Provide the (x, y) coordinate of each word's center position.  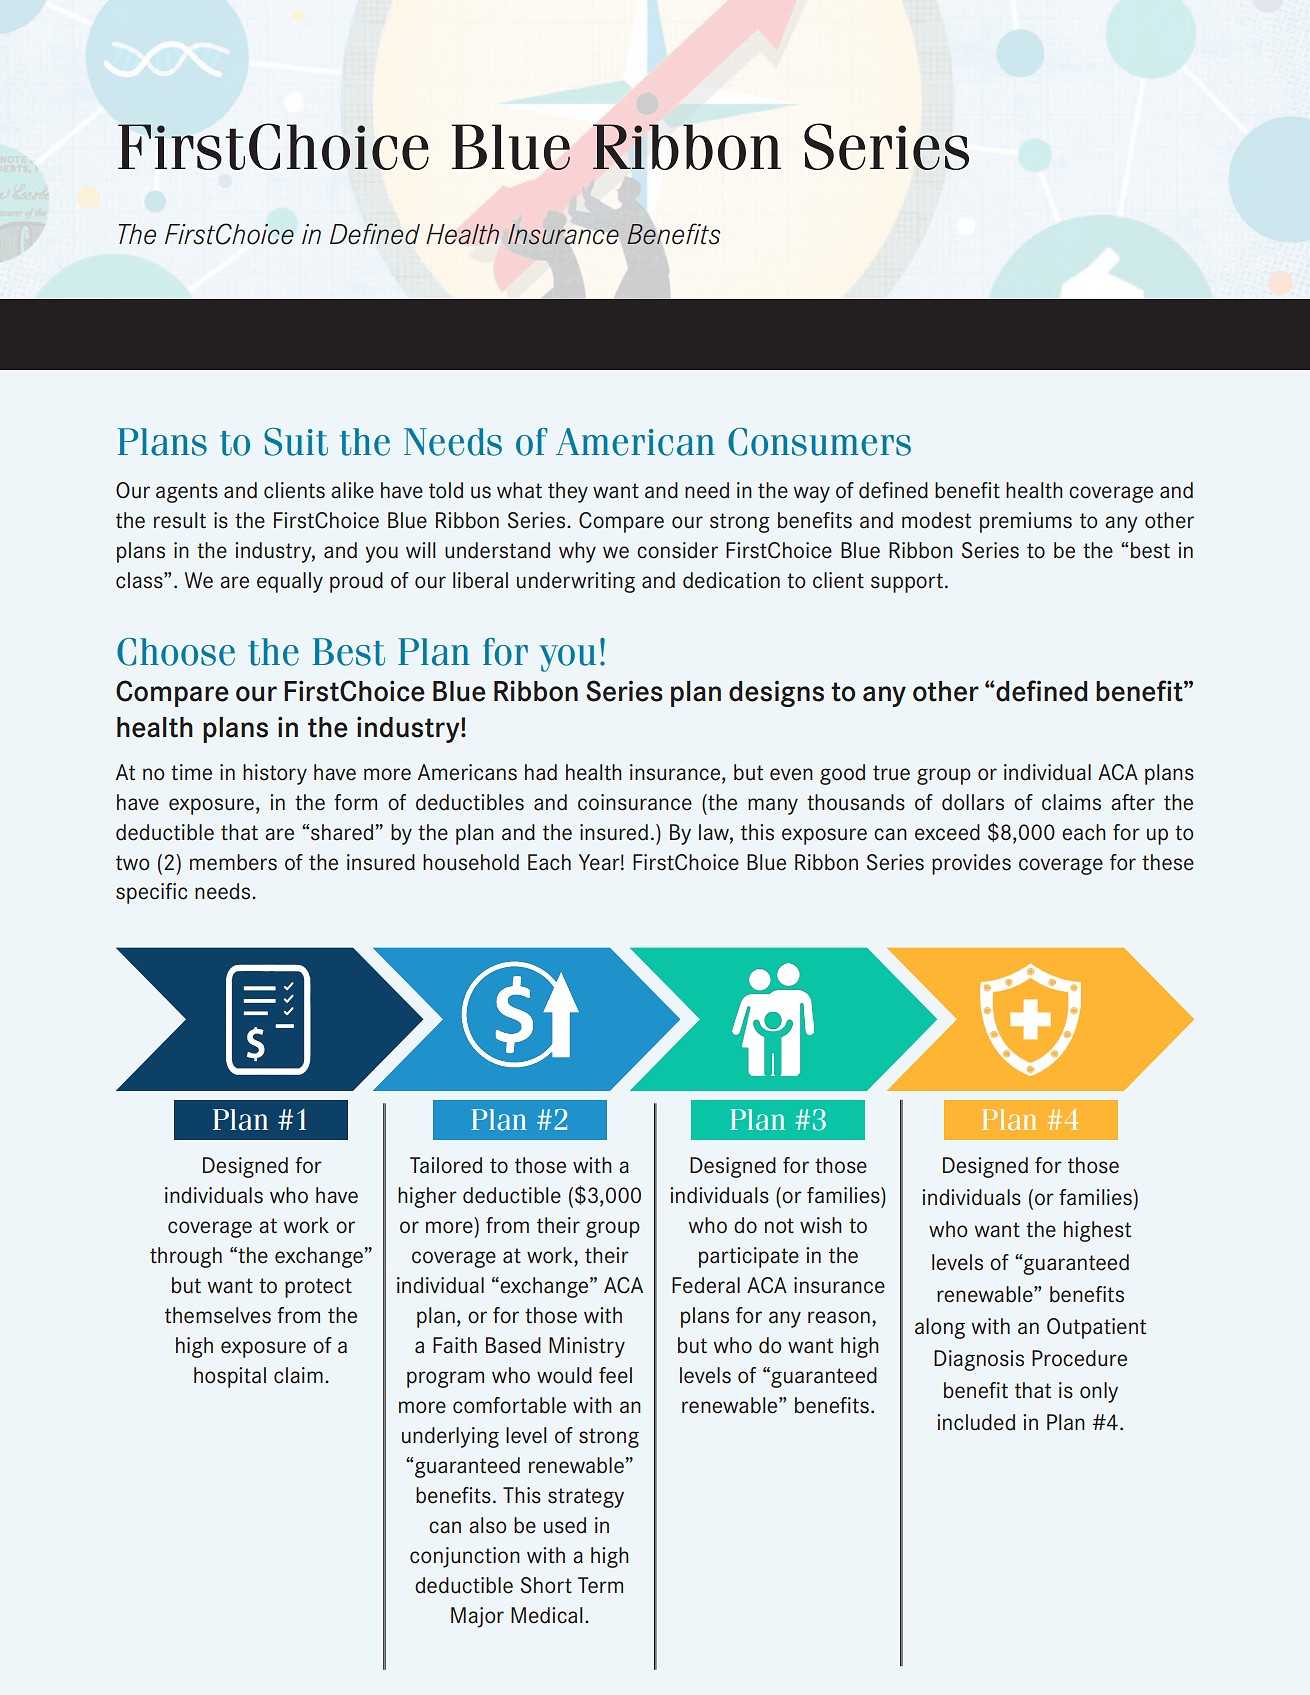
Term (600, 1585)
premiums (1026, 522)
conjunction (465, 1557)
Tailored (446, 1165)
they (568, 492)
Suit (296, 442)
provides (971, 864)
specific (151, 893)
